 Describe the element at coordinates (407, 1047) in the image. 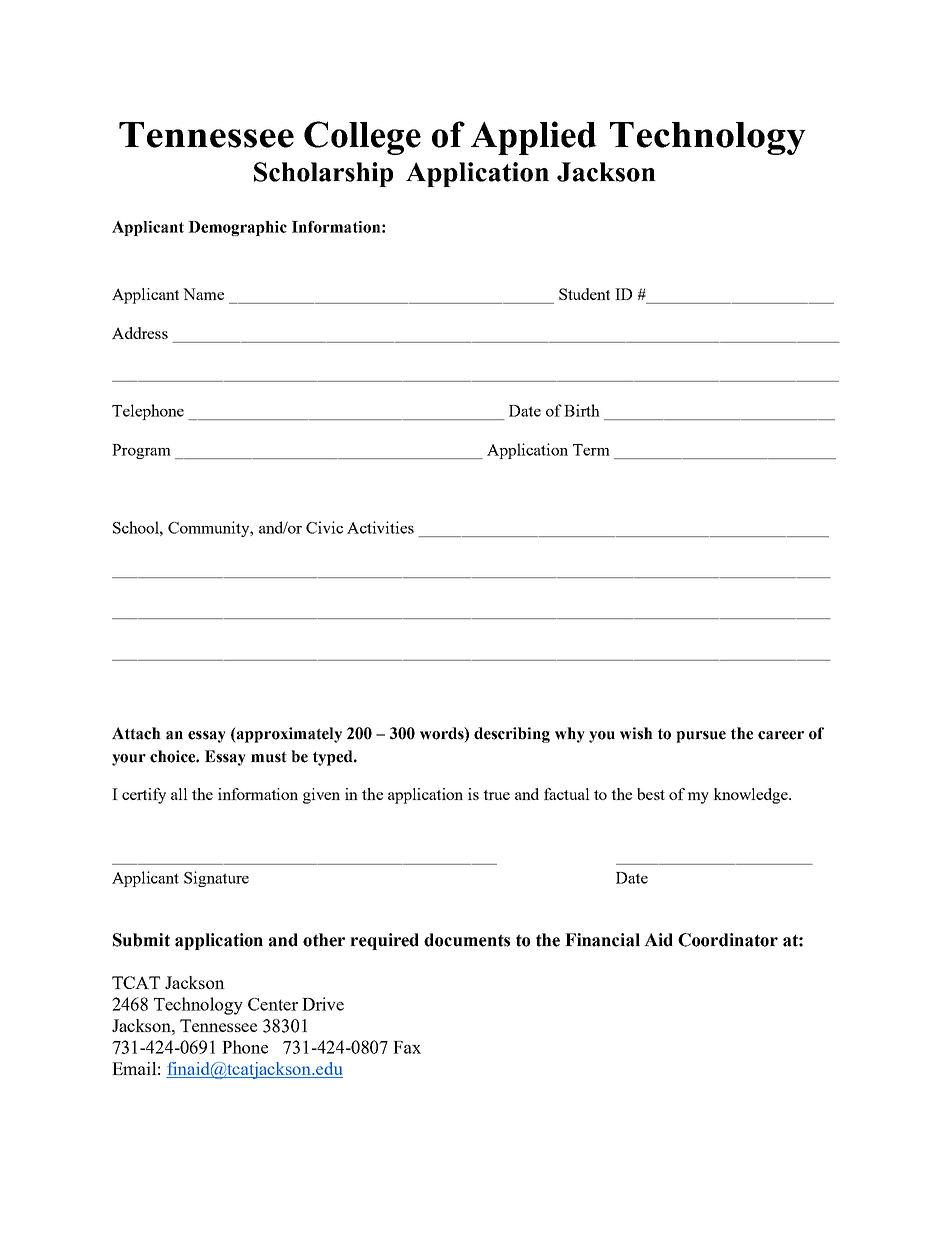

I see `Fax` at that location.
